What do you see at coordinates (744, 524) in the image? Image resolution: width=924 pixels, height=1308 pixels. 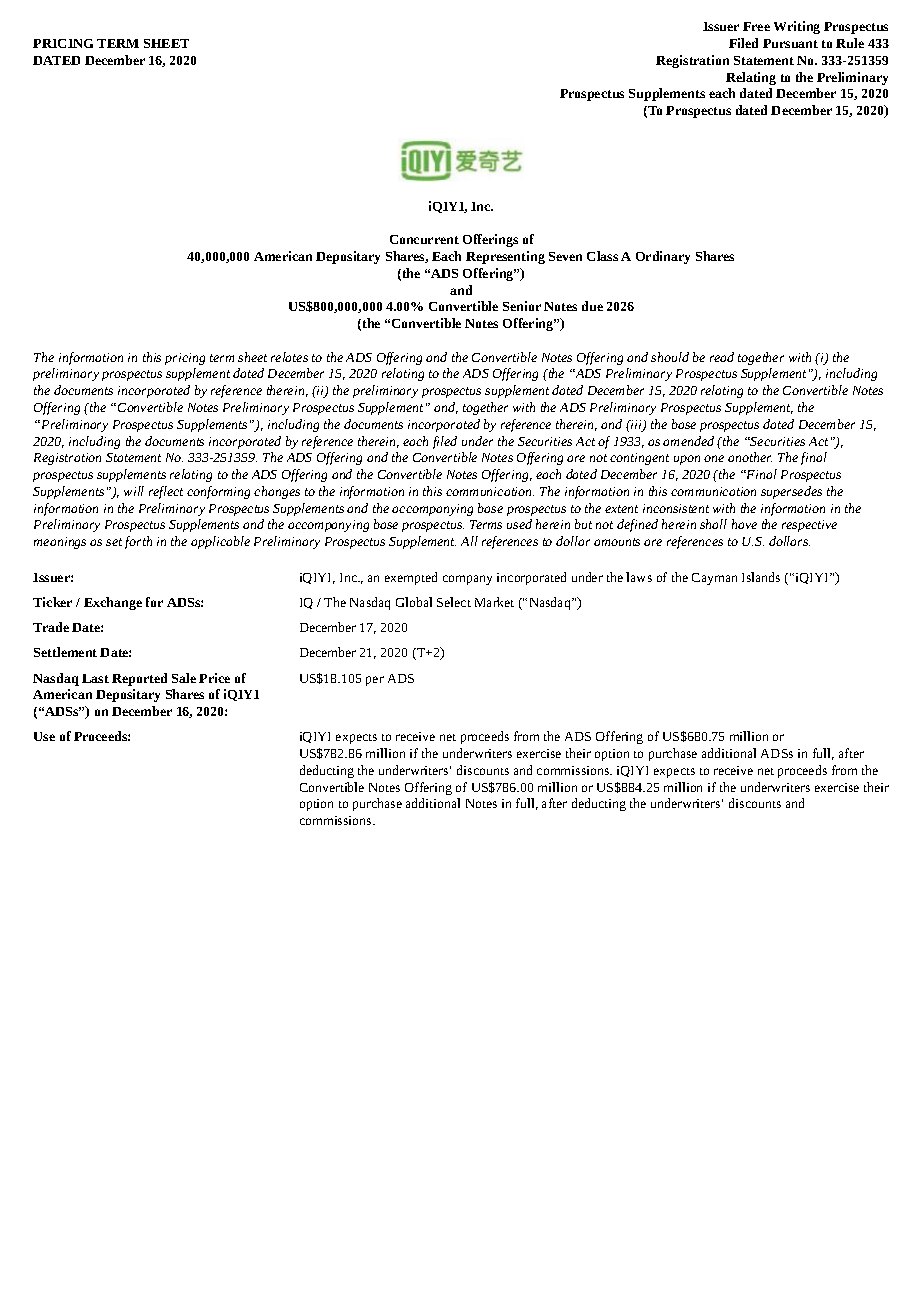 I see `have` at bounding box center [744, 524].
